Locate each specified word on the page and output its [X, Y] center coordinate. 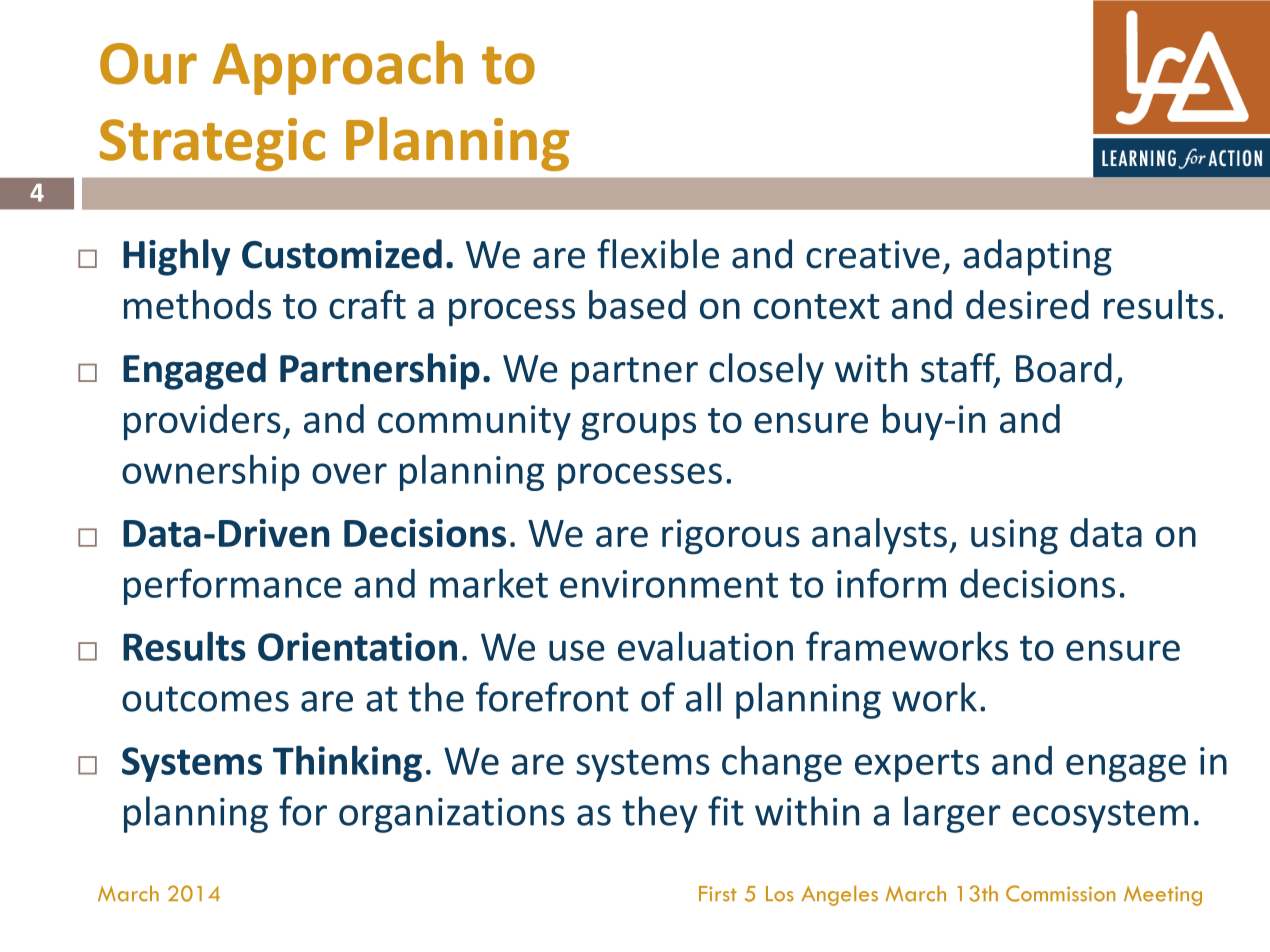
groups [638, 426]
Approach [338, 67]
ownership [211, 472]
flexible [658, 254]
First [718, 894]
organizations [452, 815]
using [1014, 537]
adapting [1037, 257]
